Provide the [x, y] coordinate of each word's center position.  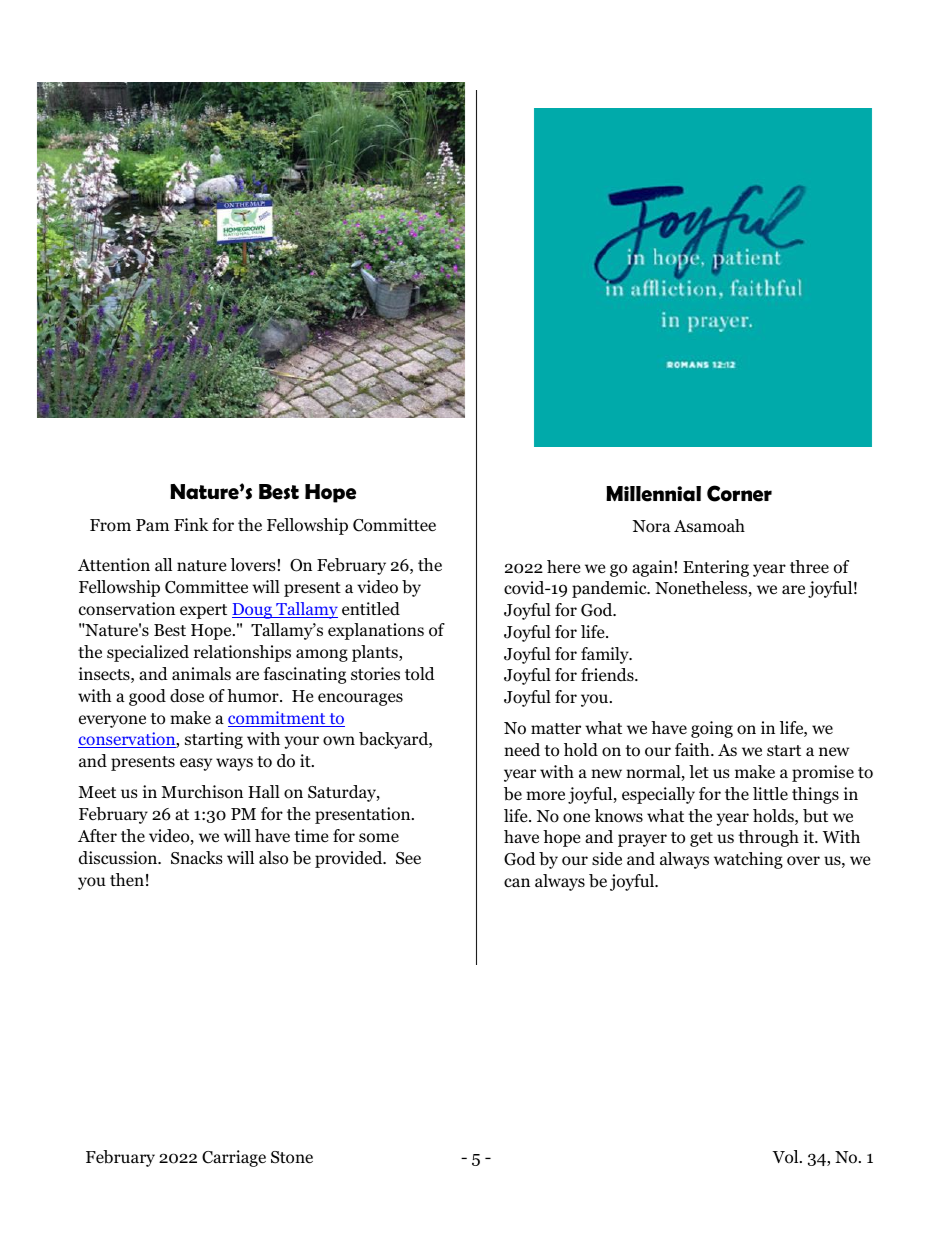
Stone [292, 1157]
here [563, 567]
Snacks [197, 858]
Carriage [234, 1158]
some [379, 838]
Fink [191, 524]
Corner [739, 493]
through [768, 838]
